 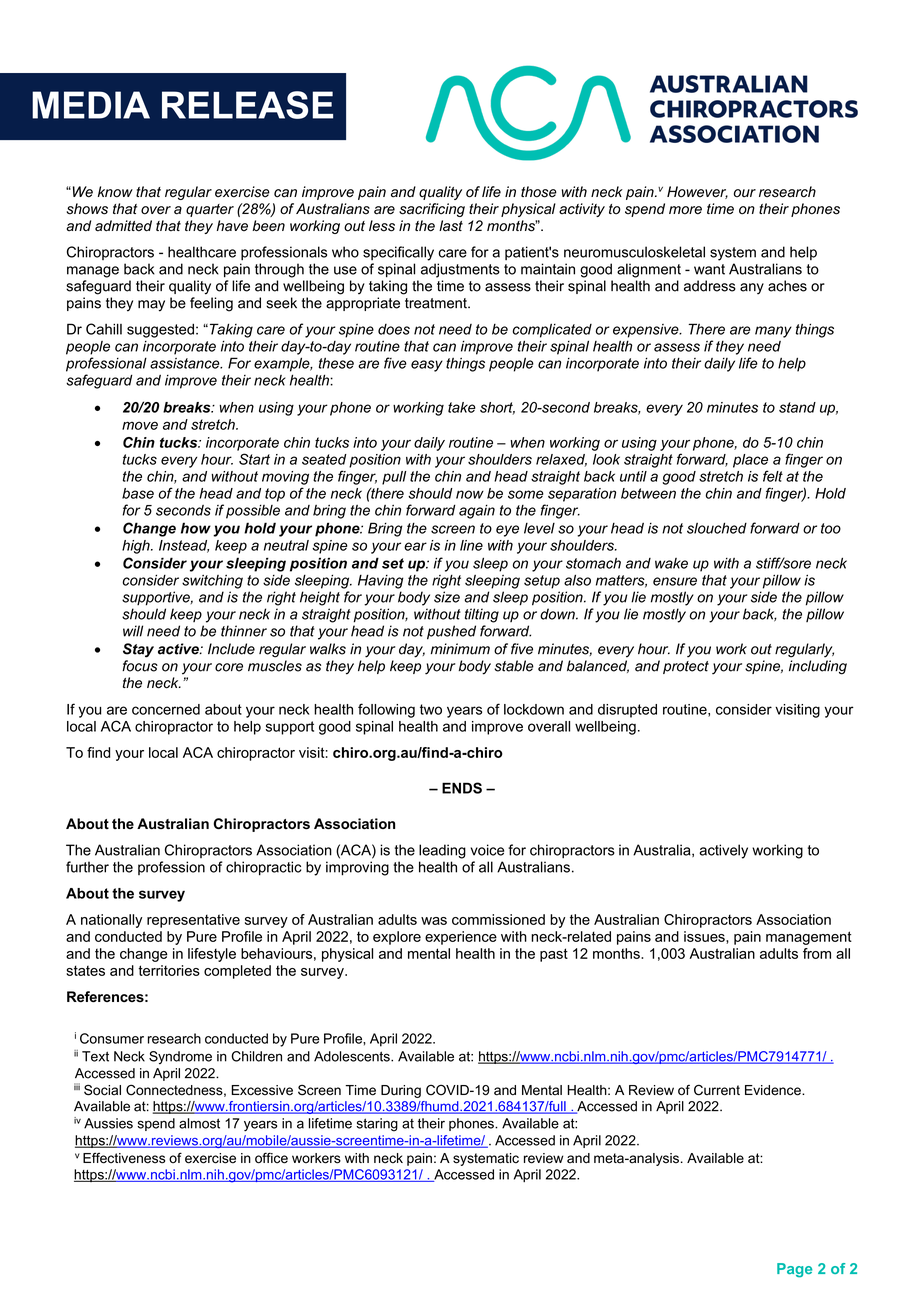 What do you see at coordinates (166, 709) in the page?
I see `concerned` at bounding box center [166, 709].
